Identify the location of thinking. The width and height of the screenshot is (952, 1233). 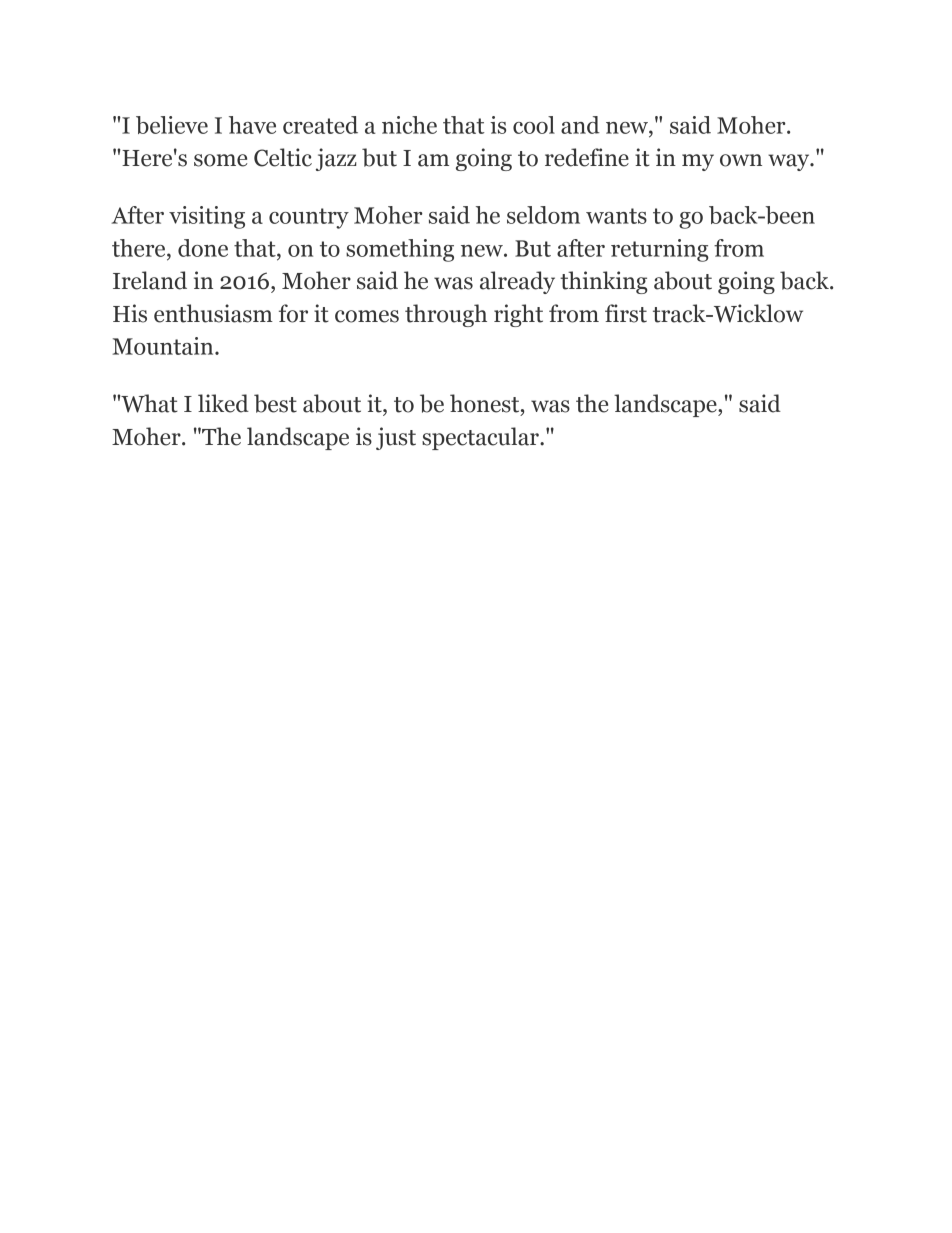
(604, 282).
